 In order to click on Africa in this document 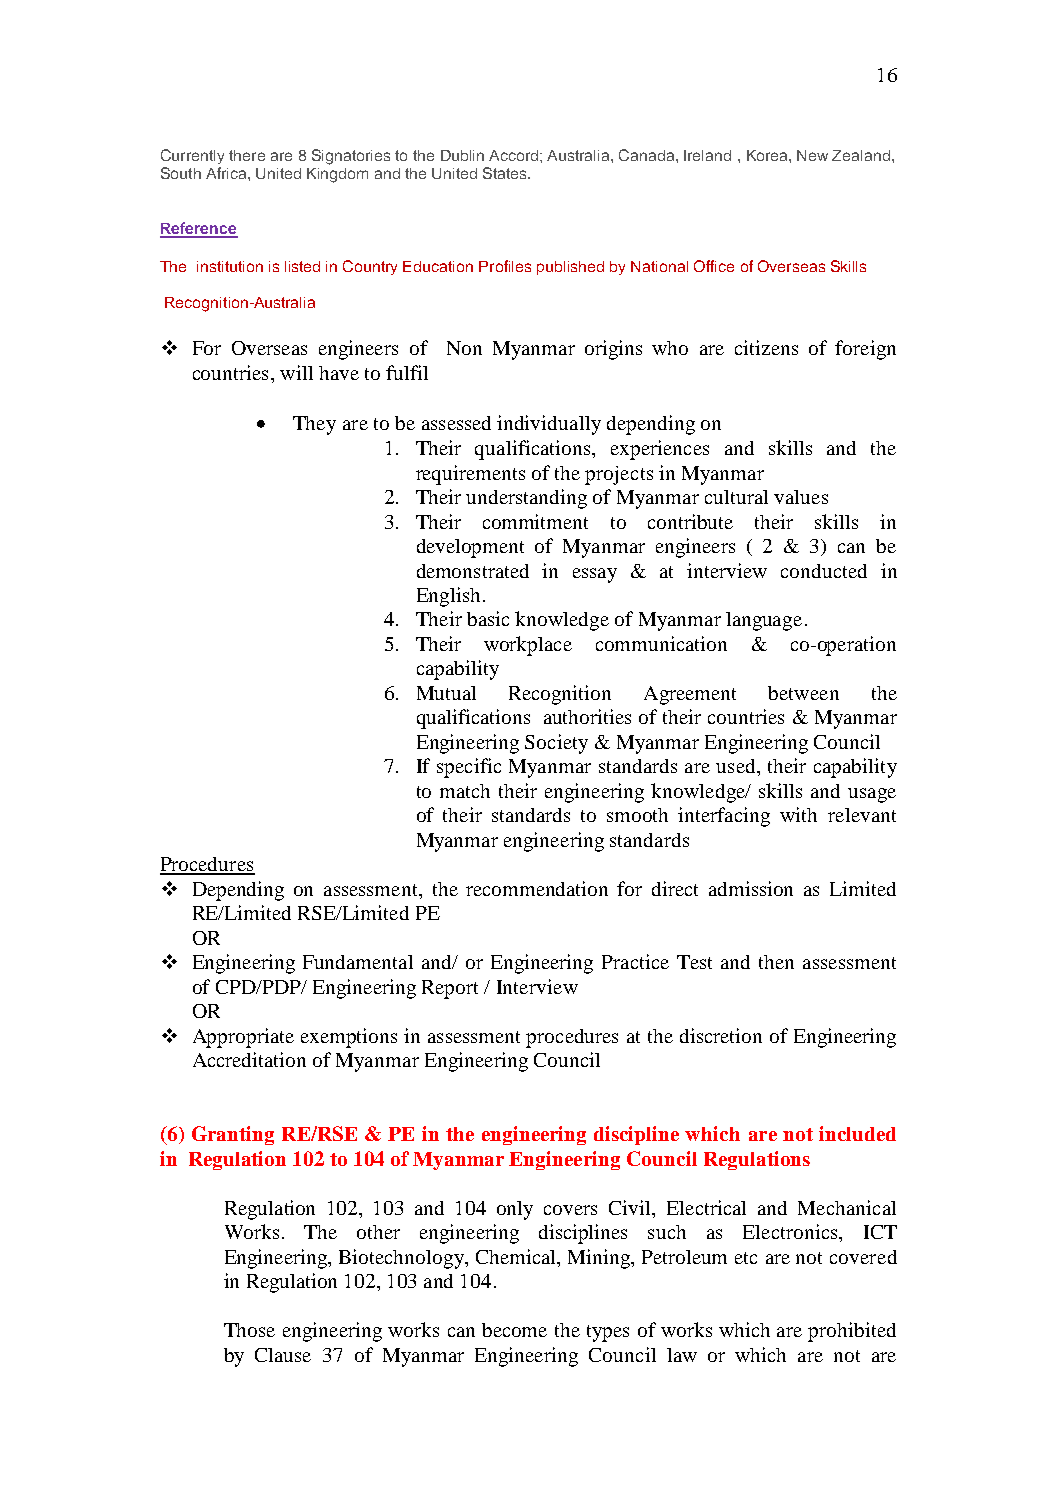, I will do `click(227, 173)`.
